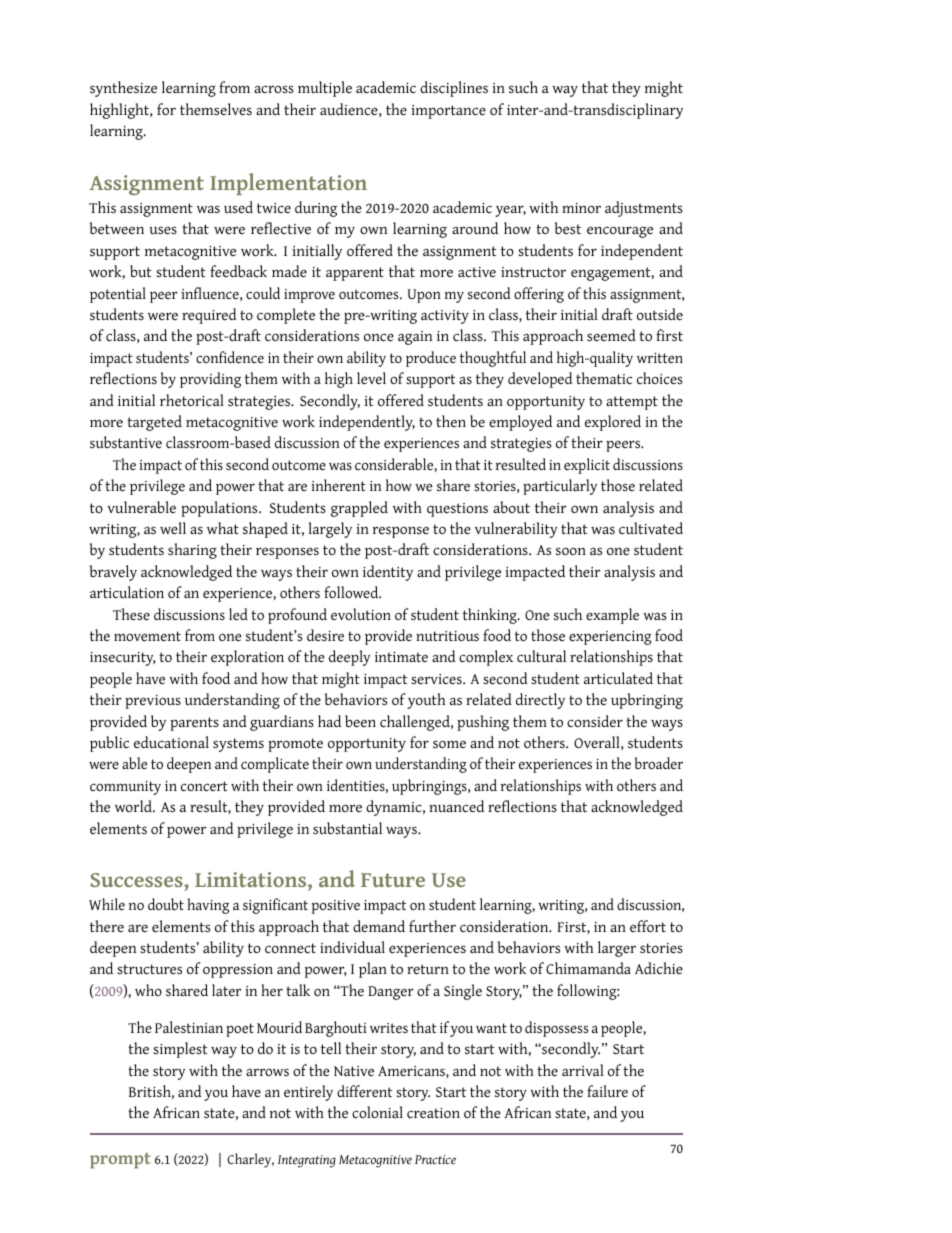 This document has width=952, height=1233. What do you see at coordinates (610, 638) in the document?
I see `experiencing` at bounding box center [610, 638].
